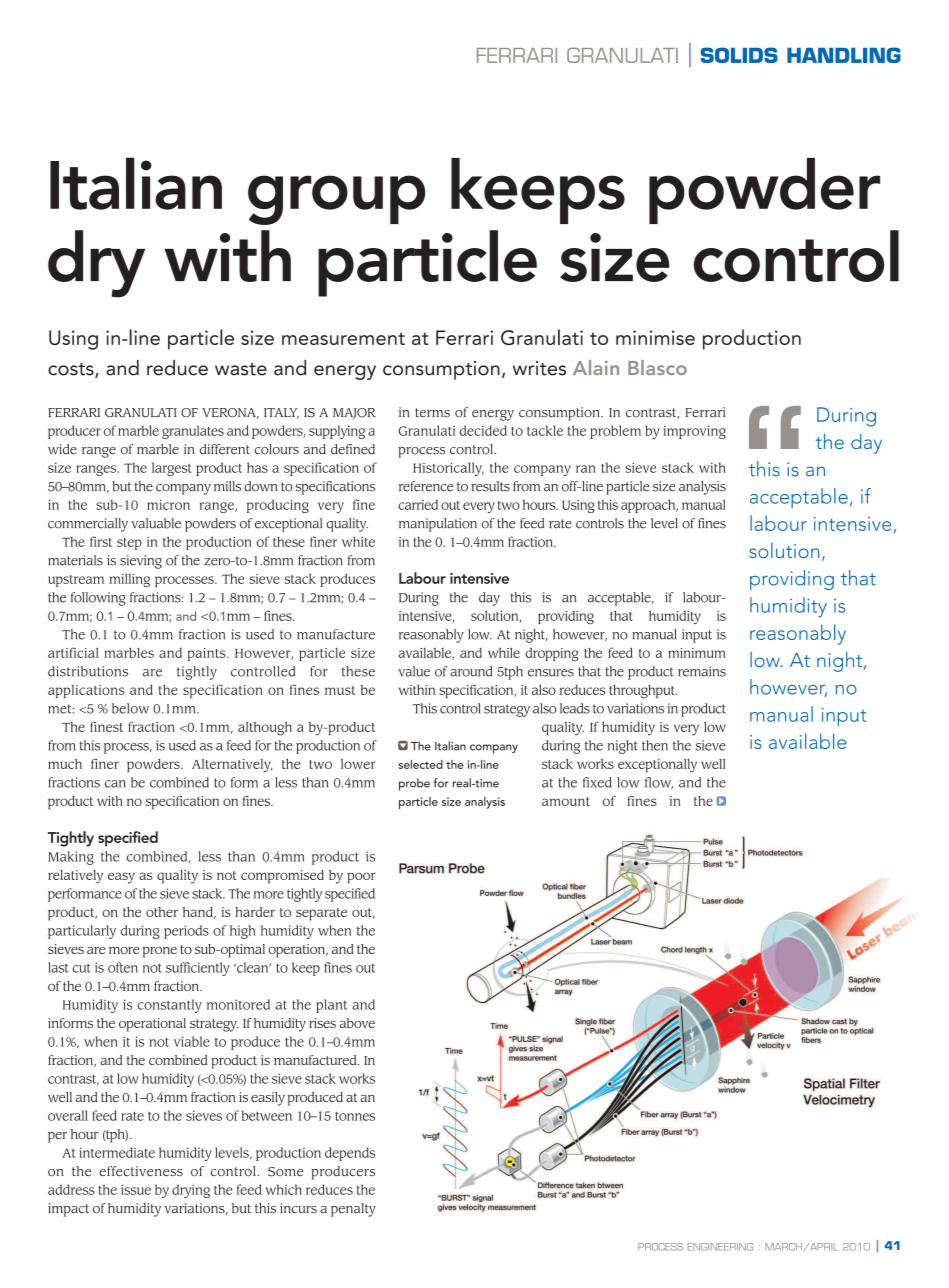 The image size is (949, 1288). What do you see at coordinates (361, 878) in the screenshot?
I see `poor` at bounding box center [361, 878].
